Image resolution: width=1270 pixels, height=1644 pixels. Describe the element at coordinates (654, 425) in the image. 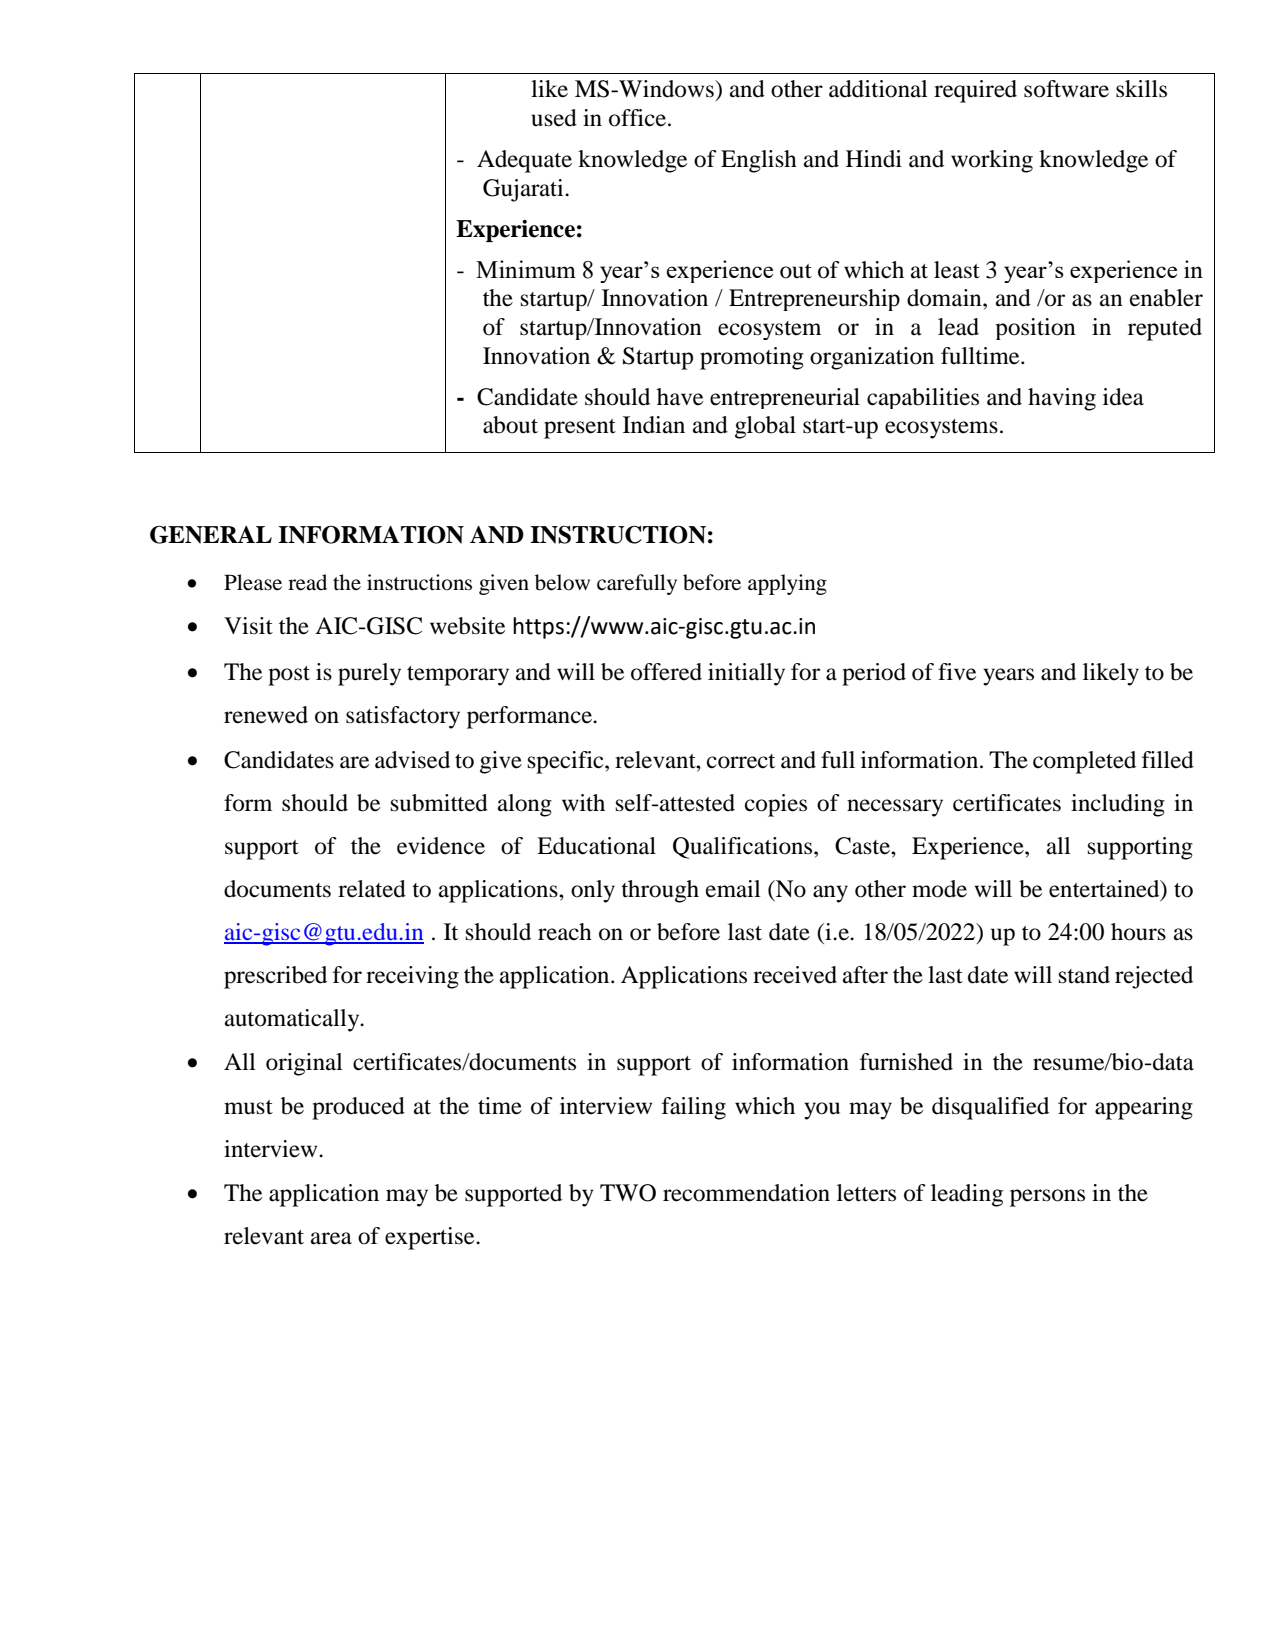

I see `Indian` at that location.
